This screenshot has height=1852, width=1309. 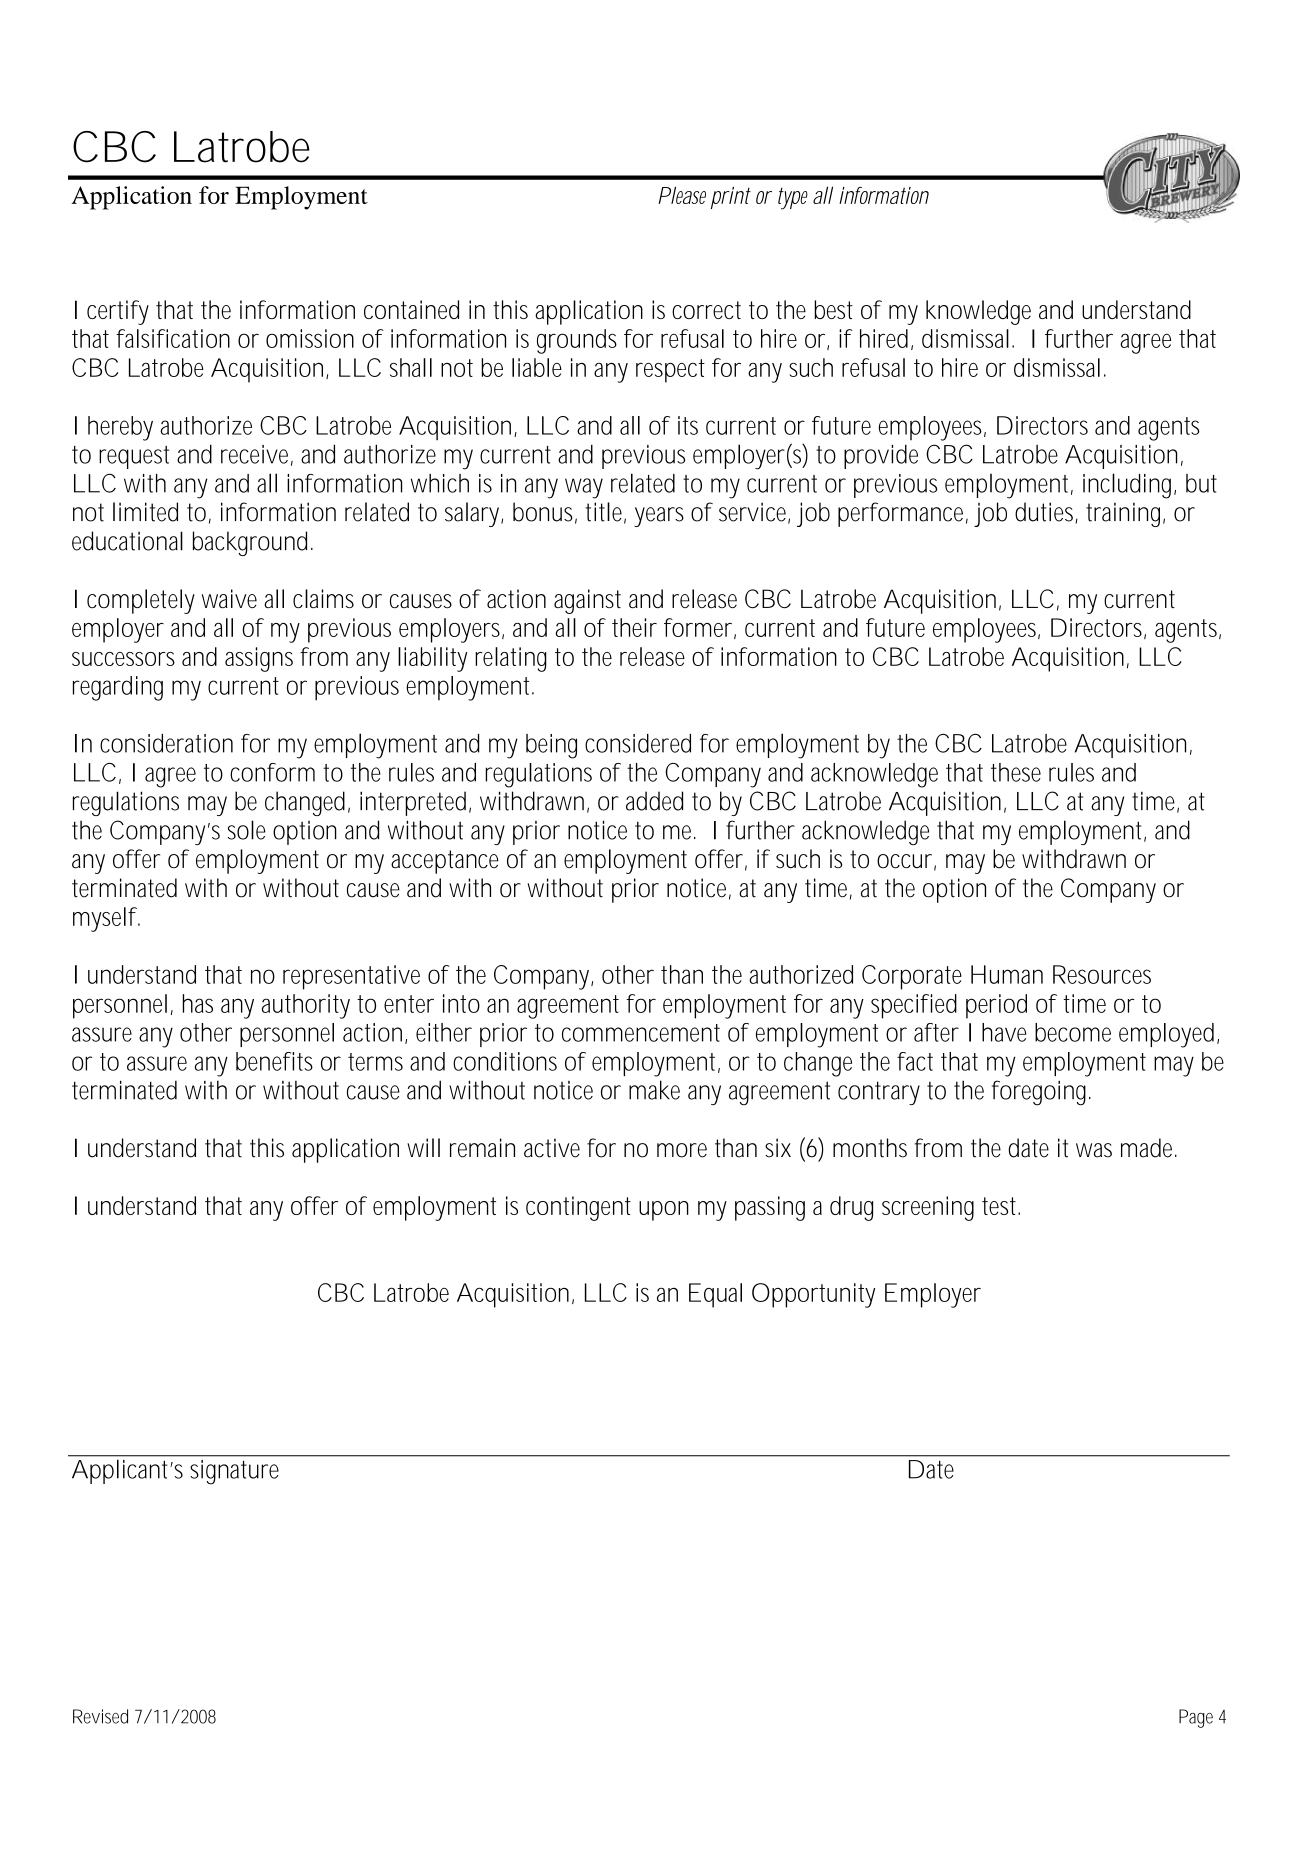 I want to click on best, so click(x=833, y=309).
